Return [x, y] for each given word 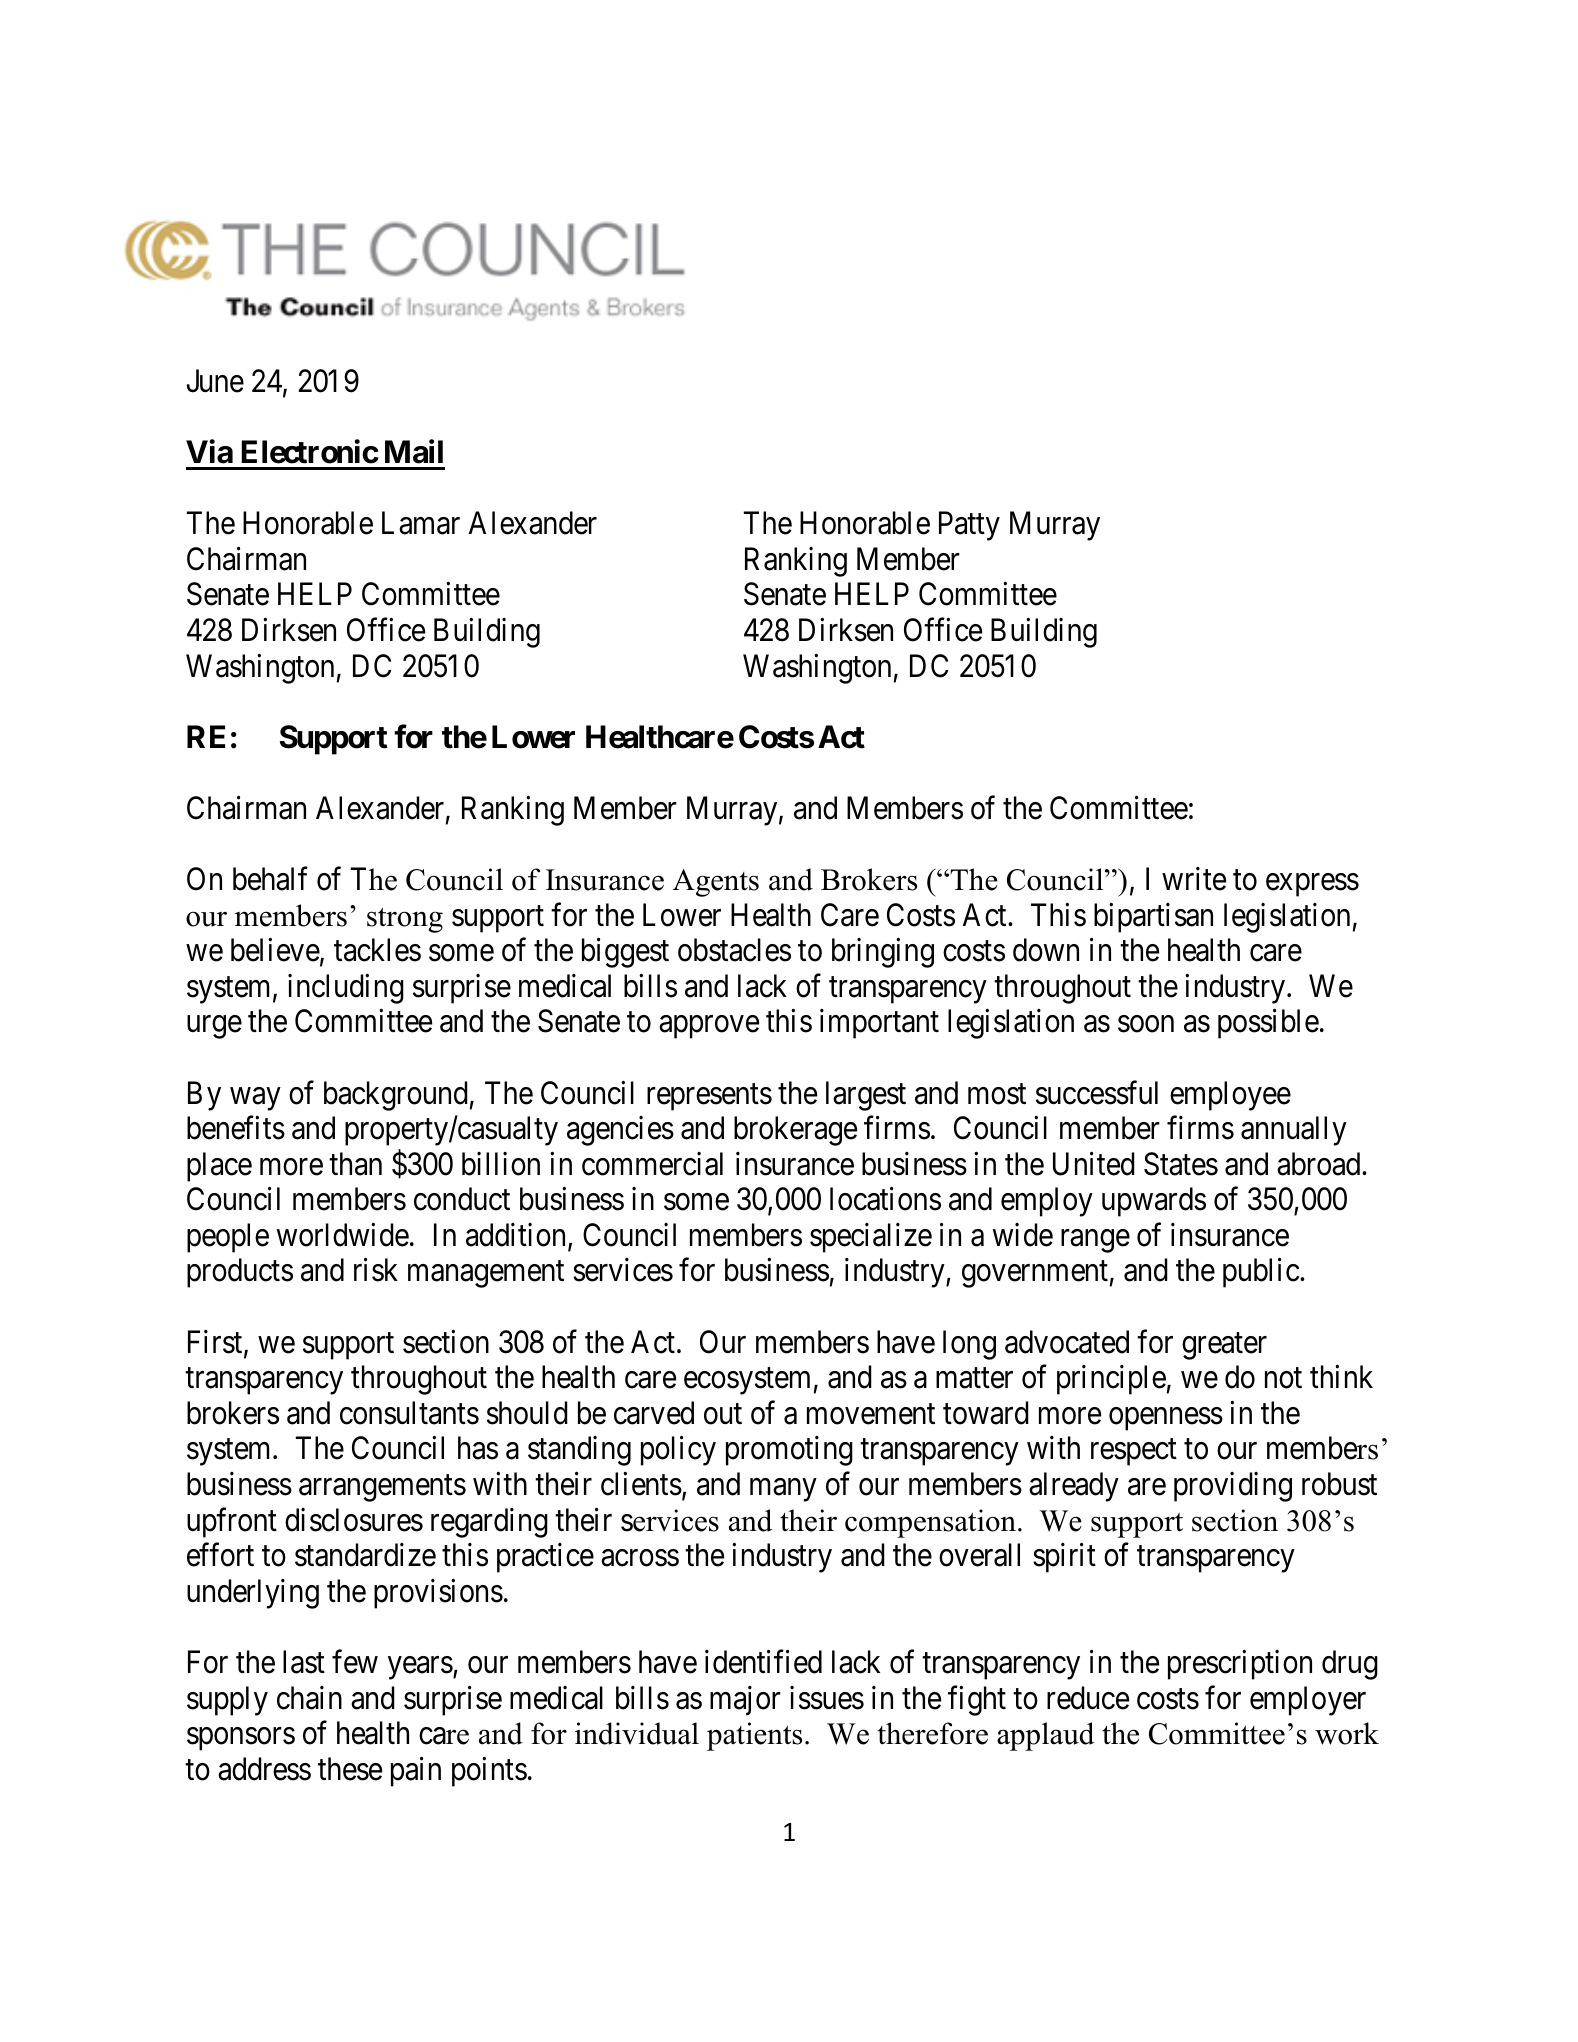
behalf [270, 879]
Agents [716, 883]
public [1261, 1273]
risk [376, 1270]
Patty [969, 526]
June [215, 381]
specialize [871, 1238]
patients [754, 1736]
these [350, 1769]
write [1194, 879]
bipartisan [1153, 918]
